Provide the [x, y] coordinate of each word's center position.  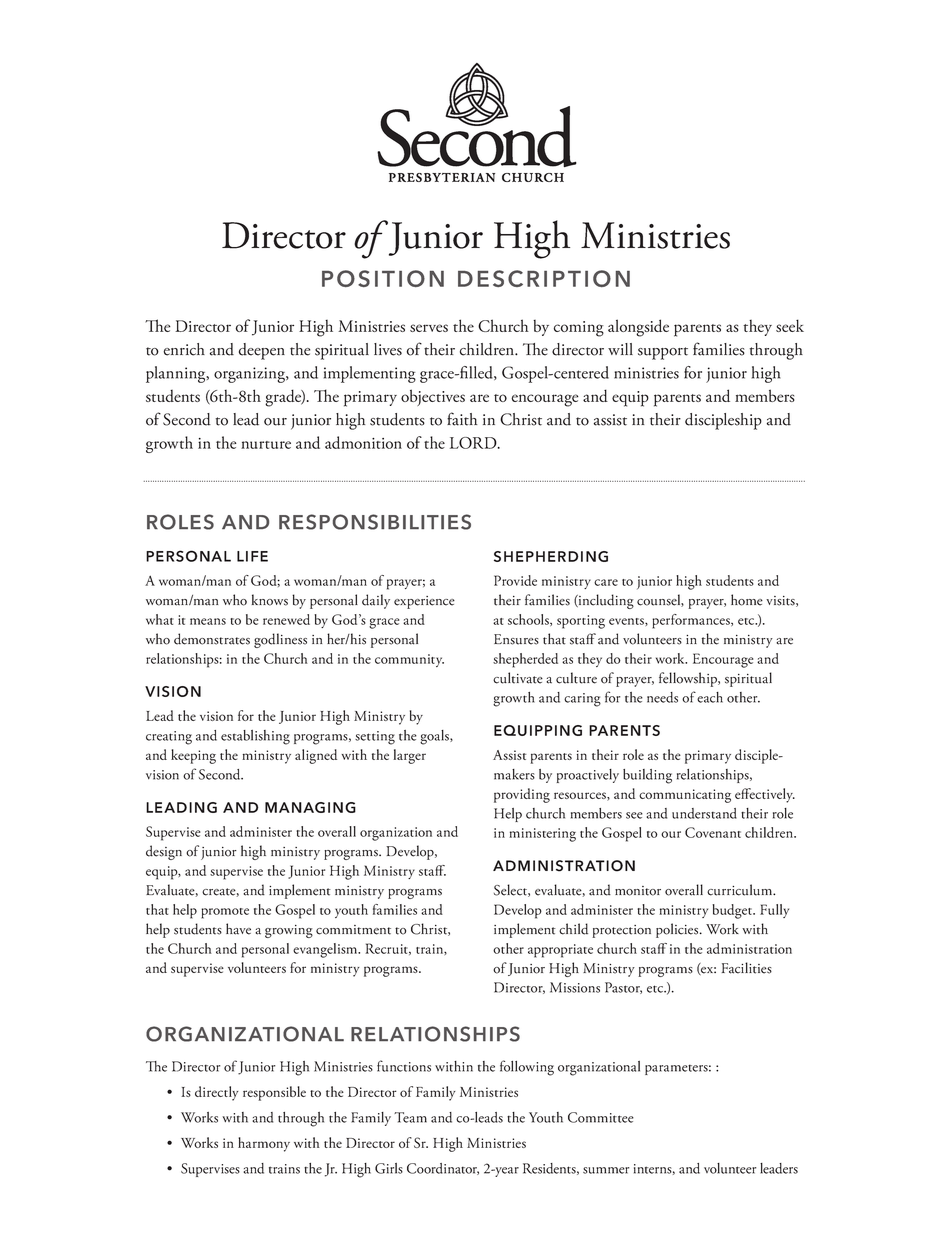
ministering [542, 835]
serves [429, 328]
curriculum [741, 890]
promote [225, 913]
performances [692, 621]
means [208, 621]
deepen [262, 351]
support [663, 353]
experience [424, 602]
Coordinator [443, 1169]
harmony [264, 1144]
